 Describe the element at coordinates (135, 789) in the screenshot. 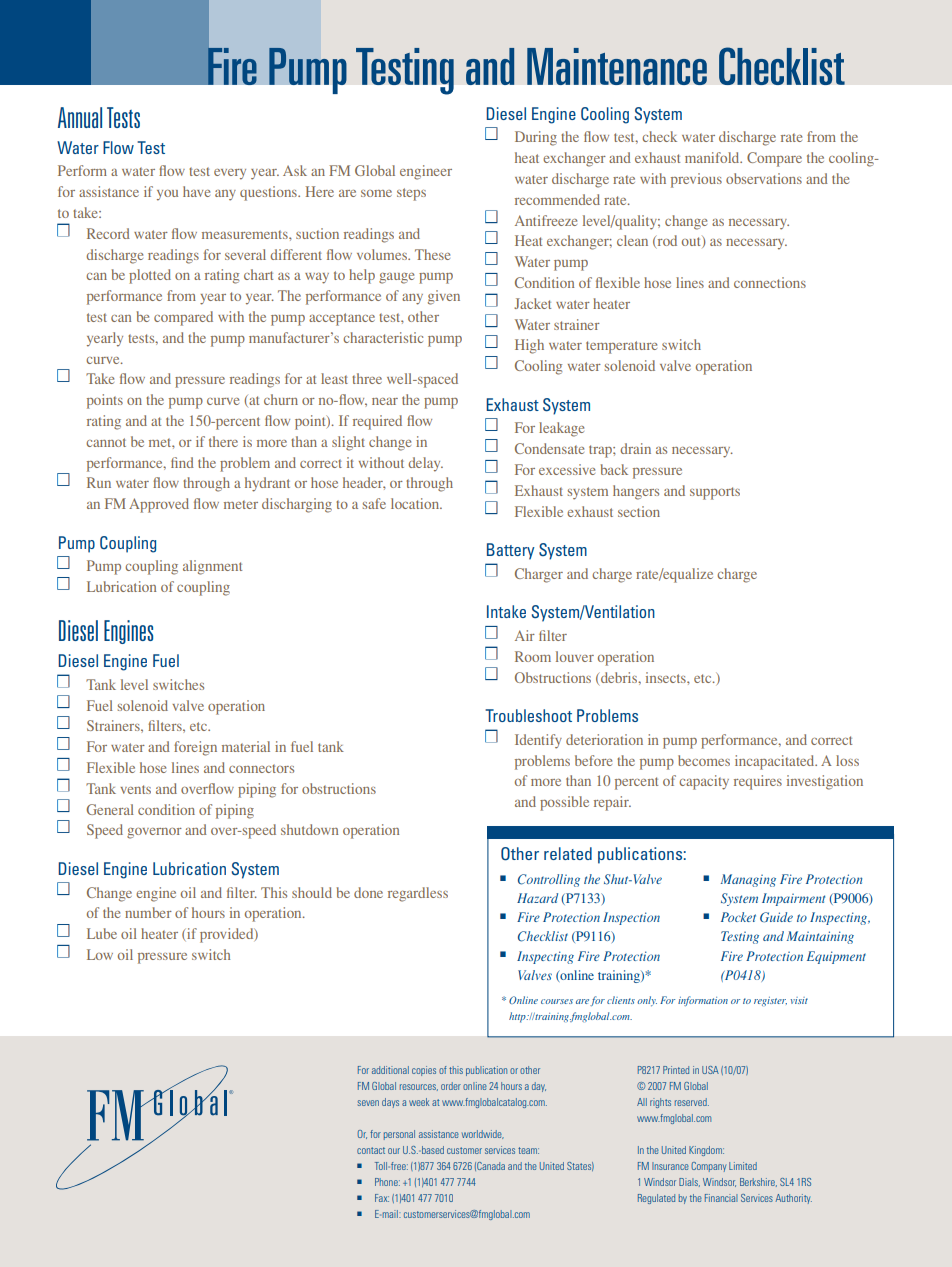

I see `vents` at that location.
